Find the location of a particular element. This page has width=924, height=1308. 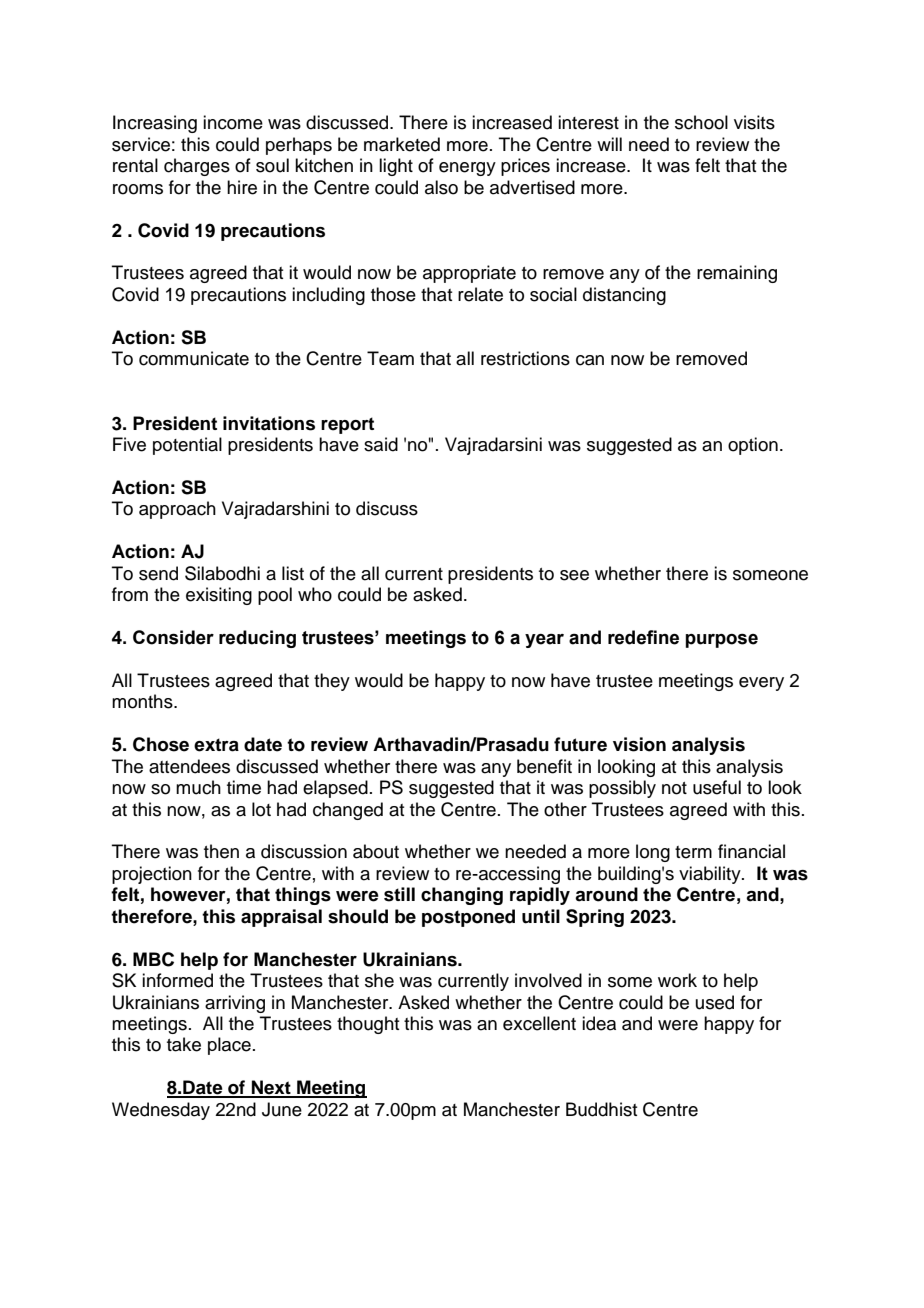

thought is located at coordinates (368, 1025).
